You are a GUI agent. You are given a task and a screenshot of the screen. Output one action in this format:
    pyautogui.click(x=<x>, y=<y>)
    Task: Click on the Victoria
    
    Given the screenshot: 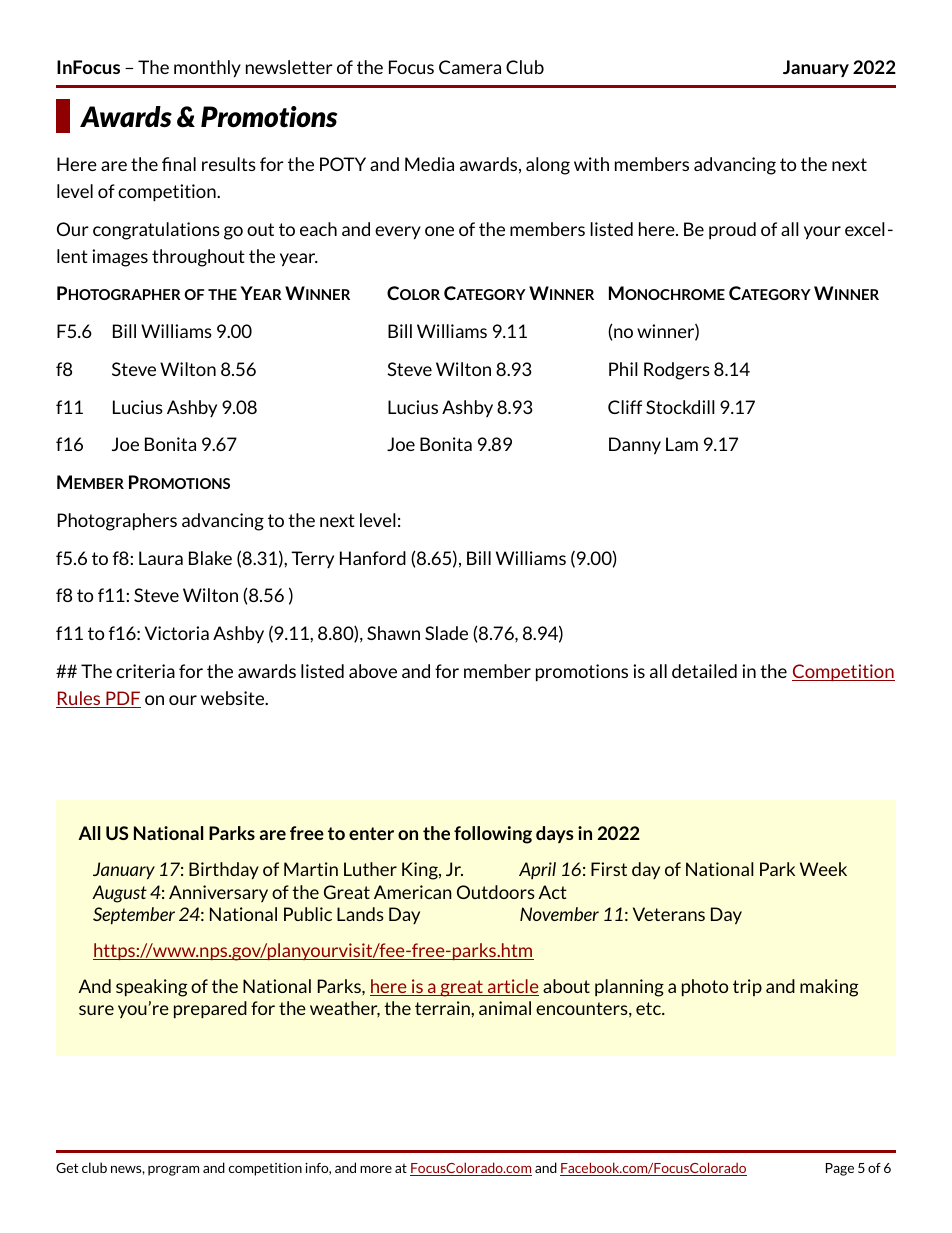 What is the action you would take?
    pyautogui.click(x=177, y=633)
